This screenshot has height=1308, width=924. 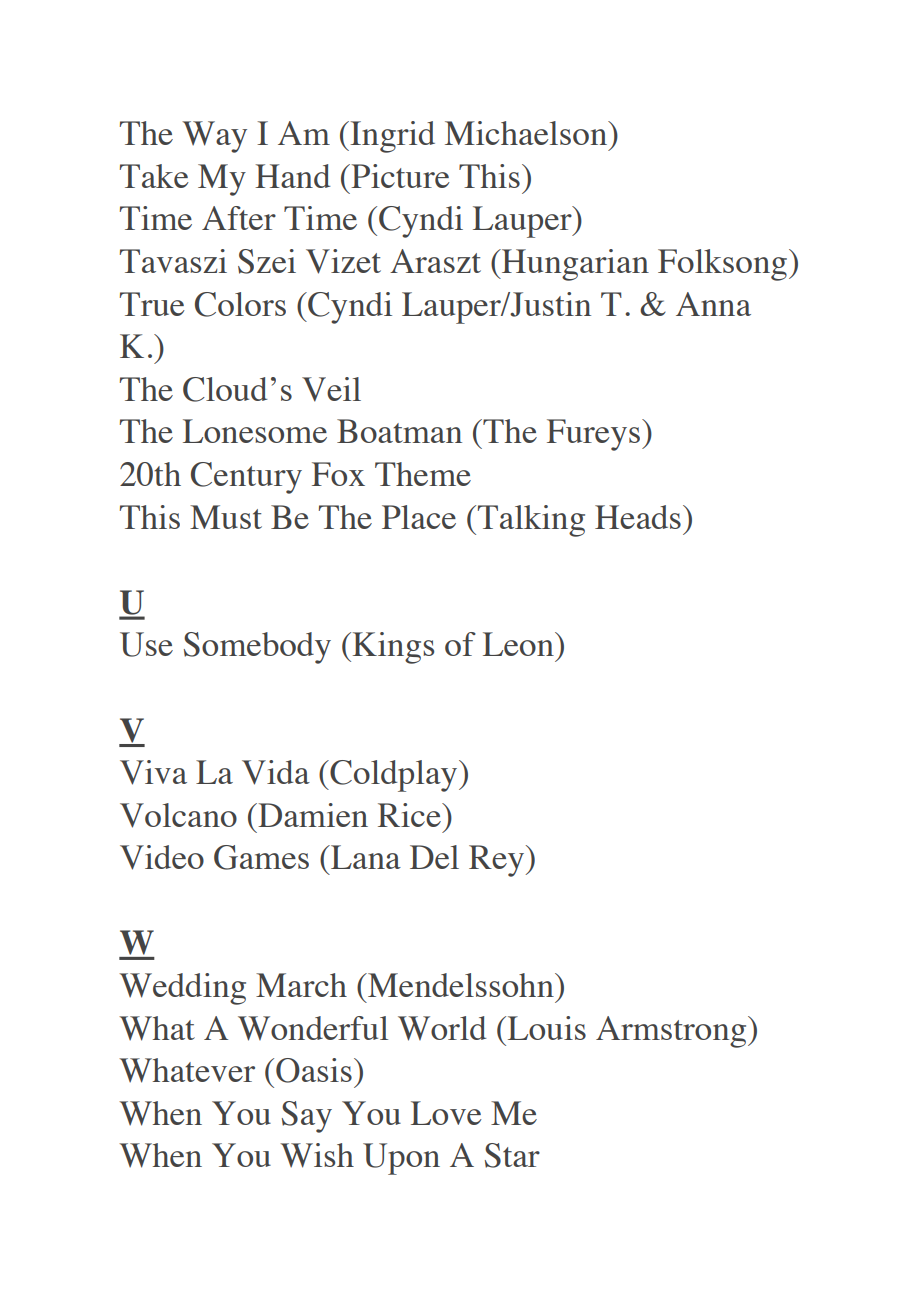 What do you see at coordinates (638, 517) in the screenshot?
I see `Heads` at bounding box center [638, 517].
